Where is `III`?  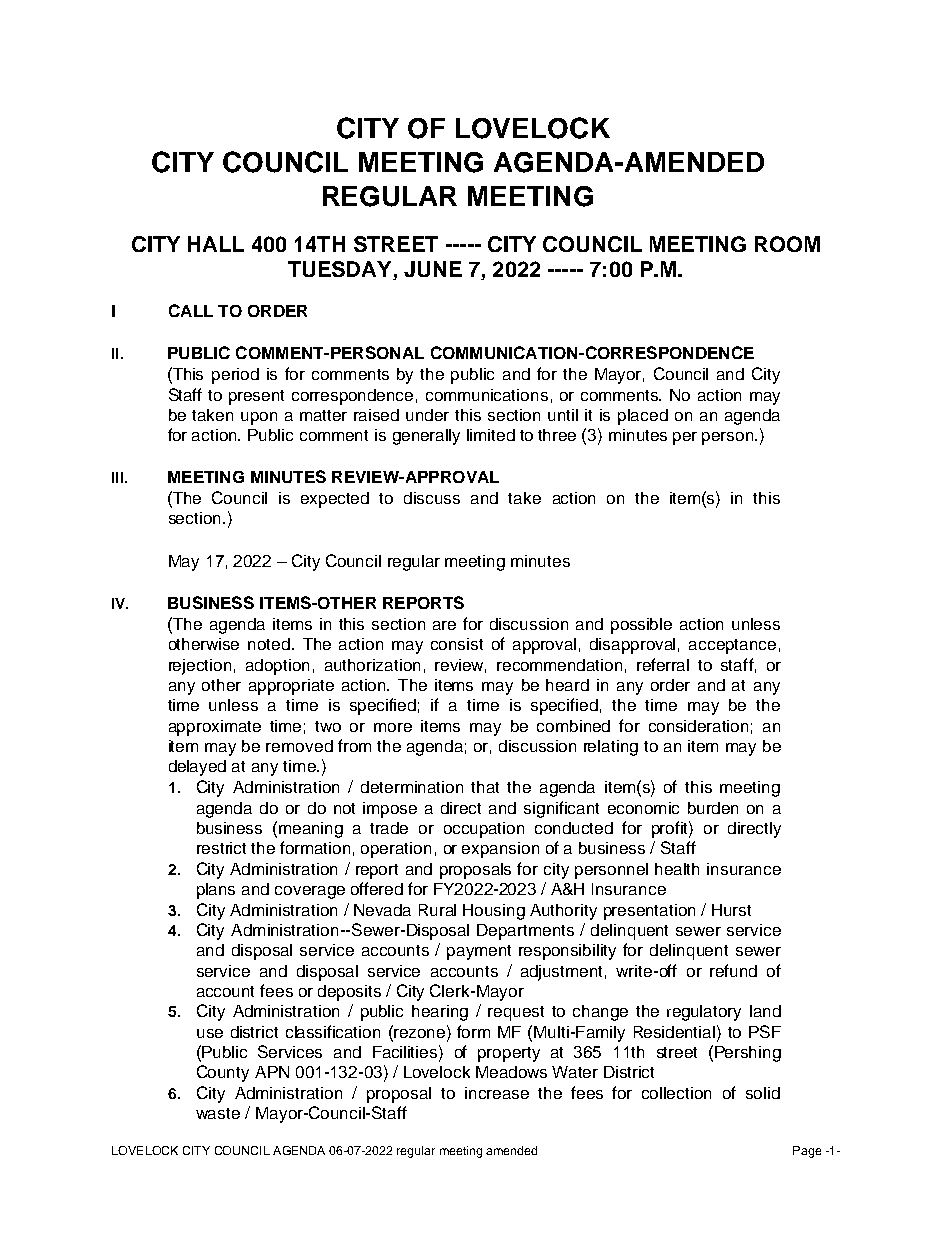
III is located at coordinates (117, 477).
